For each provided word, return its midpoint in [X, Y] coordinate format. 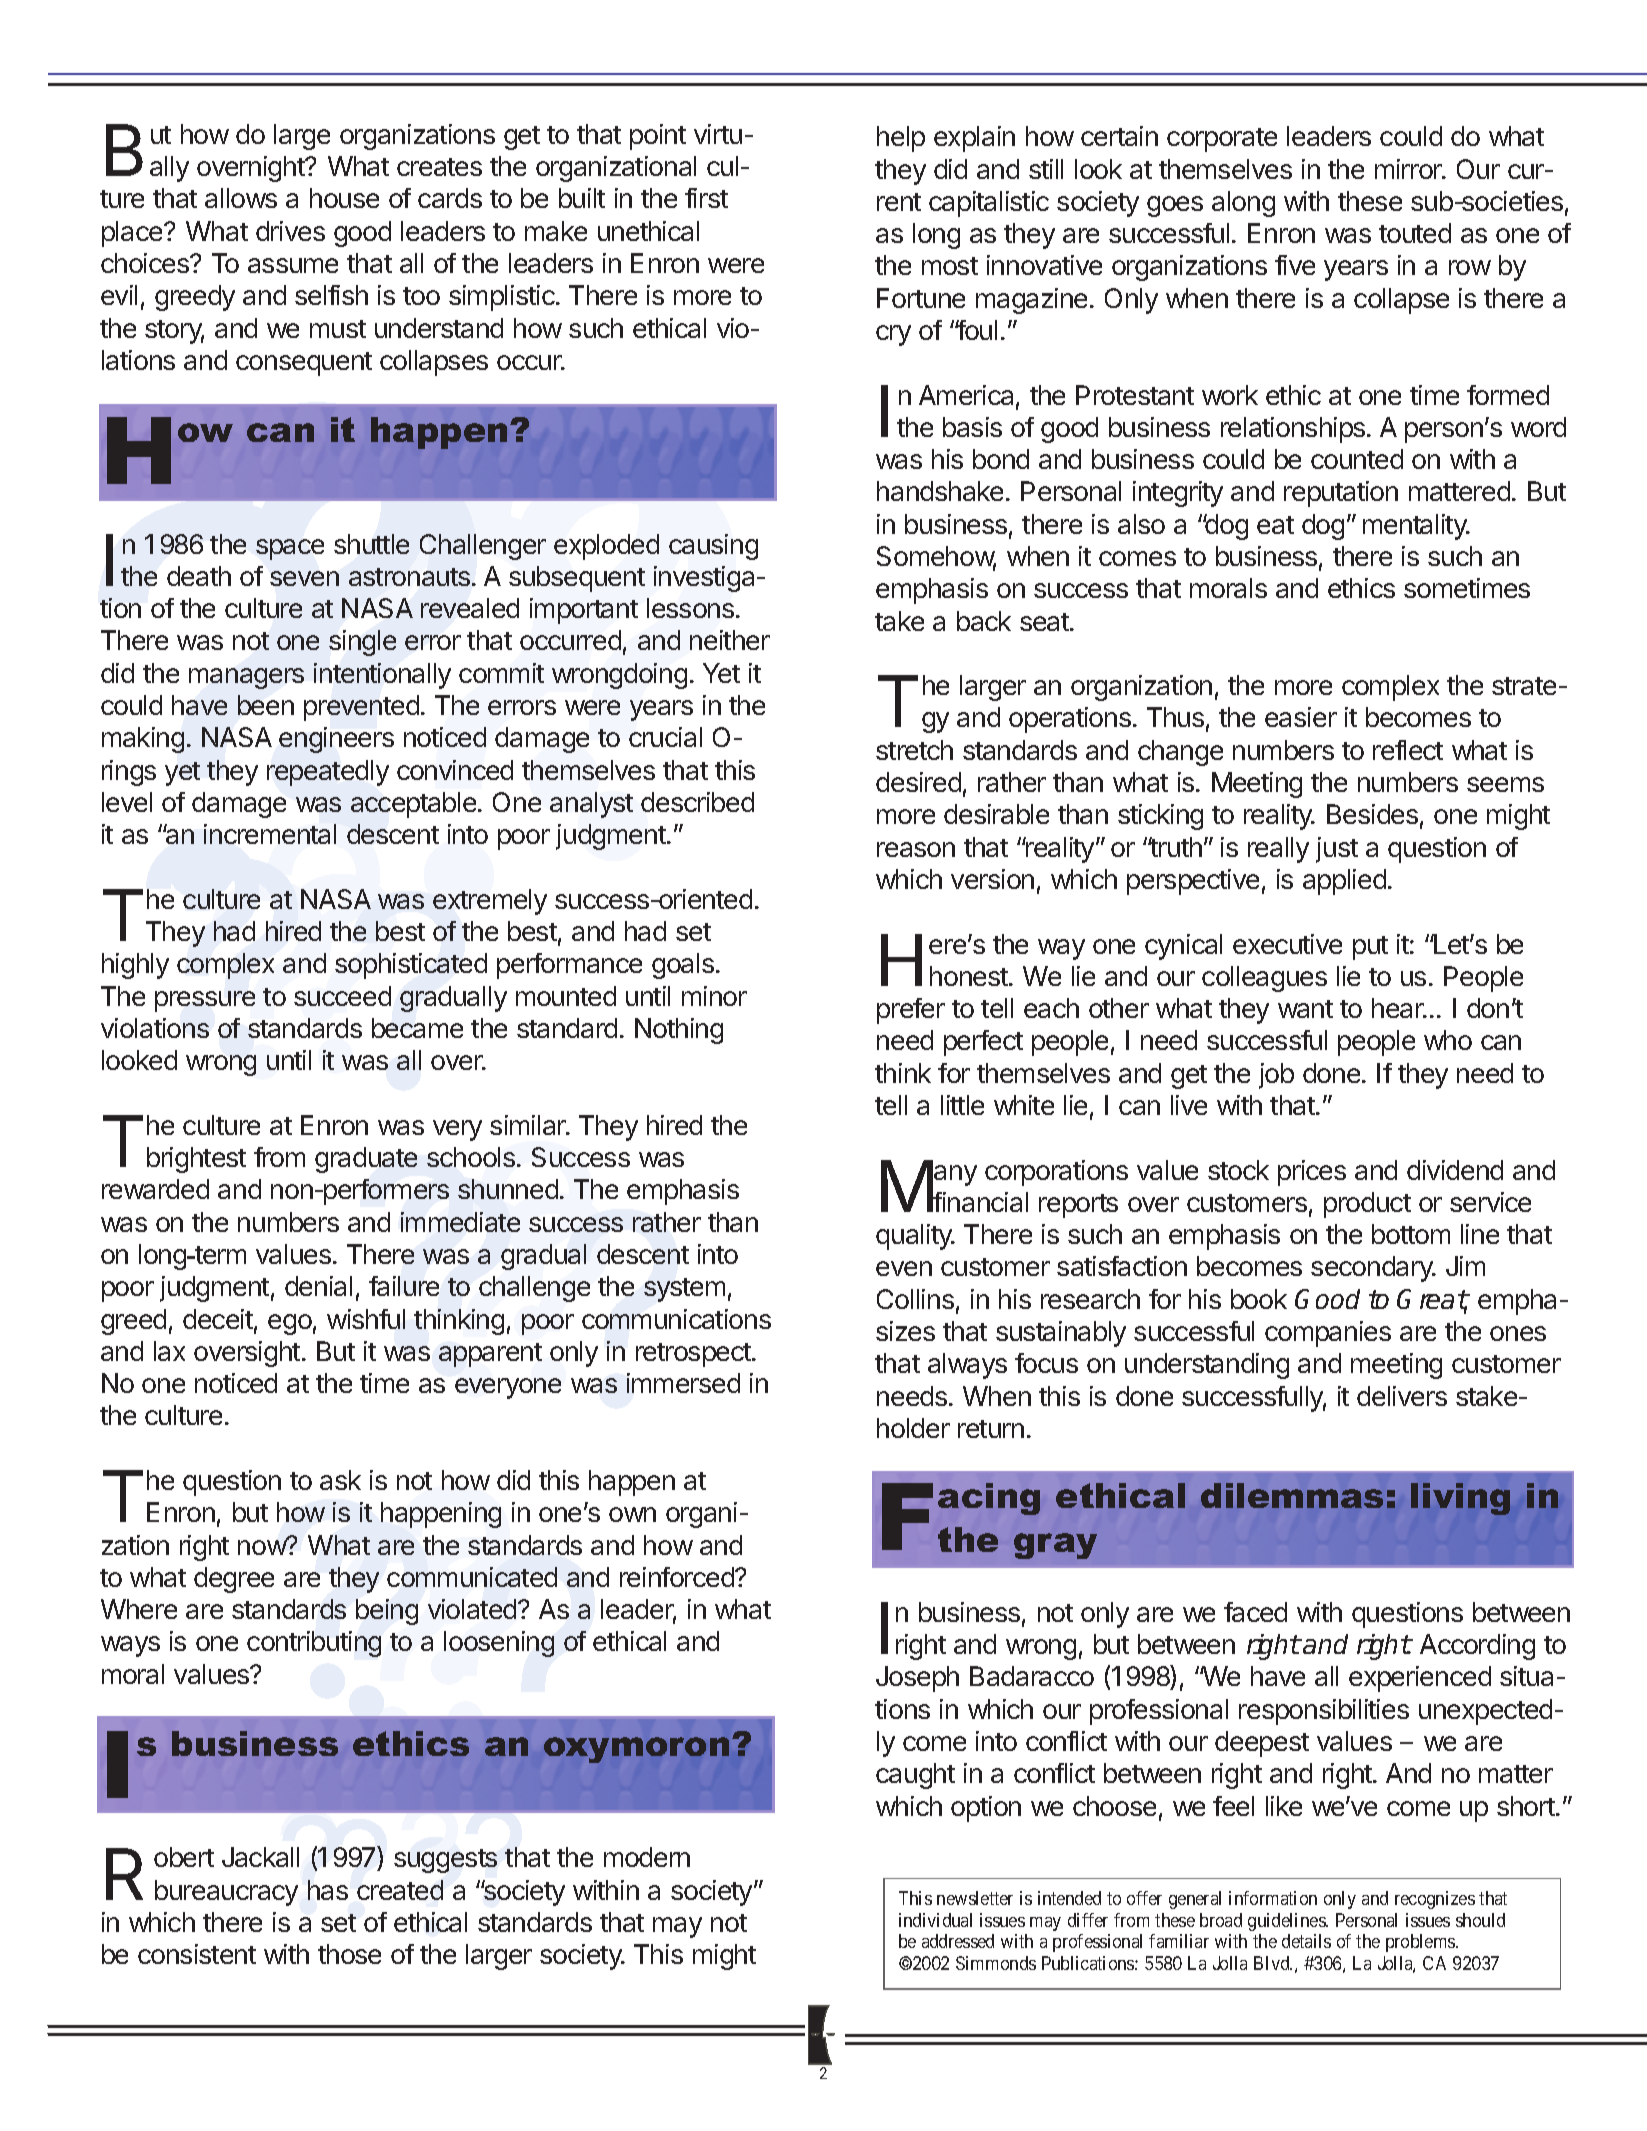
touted [1415, 233]
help [901, 139]
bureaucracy [226, 1893]
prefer [911, 1011]
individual [935, 1920]
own [632, 1514]
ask [340, 1480]
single [362, 643]
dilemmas [1292, 1495]
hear [1399, 1008]
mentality [1416, 527]
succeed [342, 996]
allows [241, 198]
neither [730, 640]
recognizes [1435, 1900]
